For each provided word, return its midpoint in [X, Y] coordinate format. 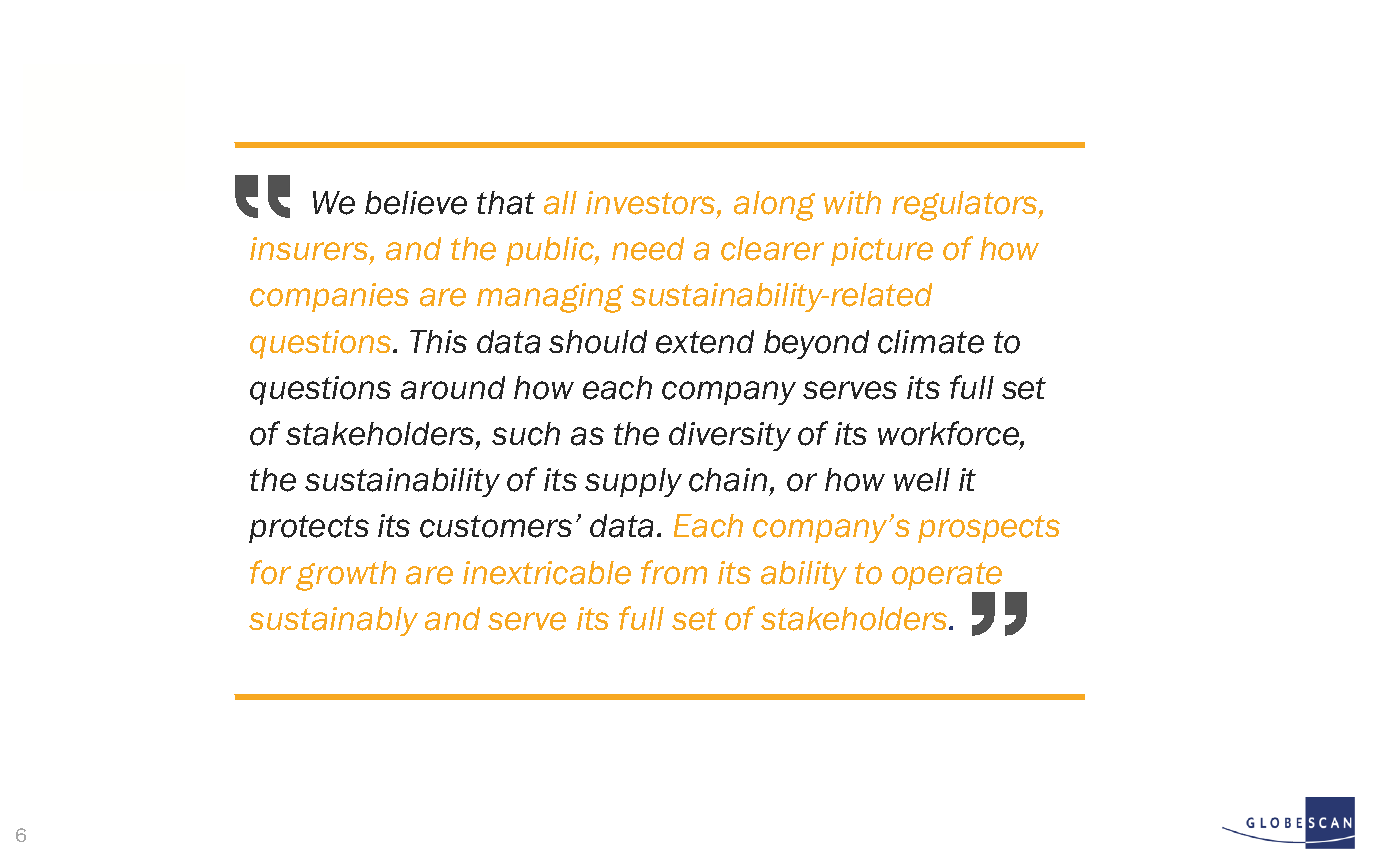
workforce [949, 434]
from [674, 572]
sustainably [333, 621]
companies [329, 297]
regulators [966, 206]
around [453, 388]
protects [309, 529]
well [922, 480]
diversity [730, 436]
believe [416, 203]
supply [633, 482]
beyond [816, 344]
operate [947, 576]
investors [652, 204]
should [598, 342]
